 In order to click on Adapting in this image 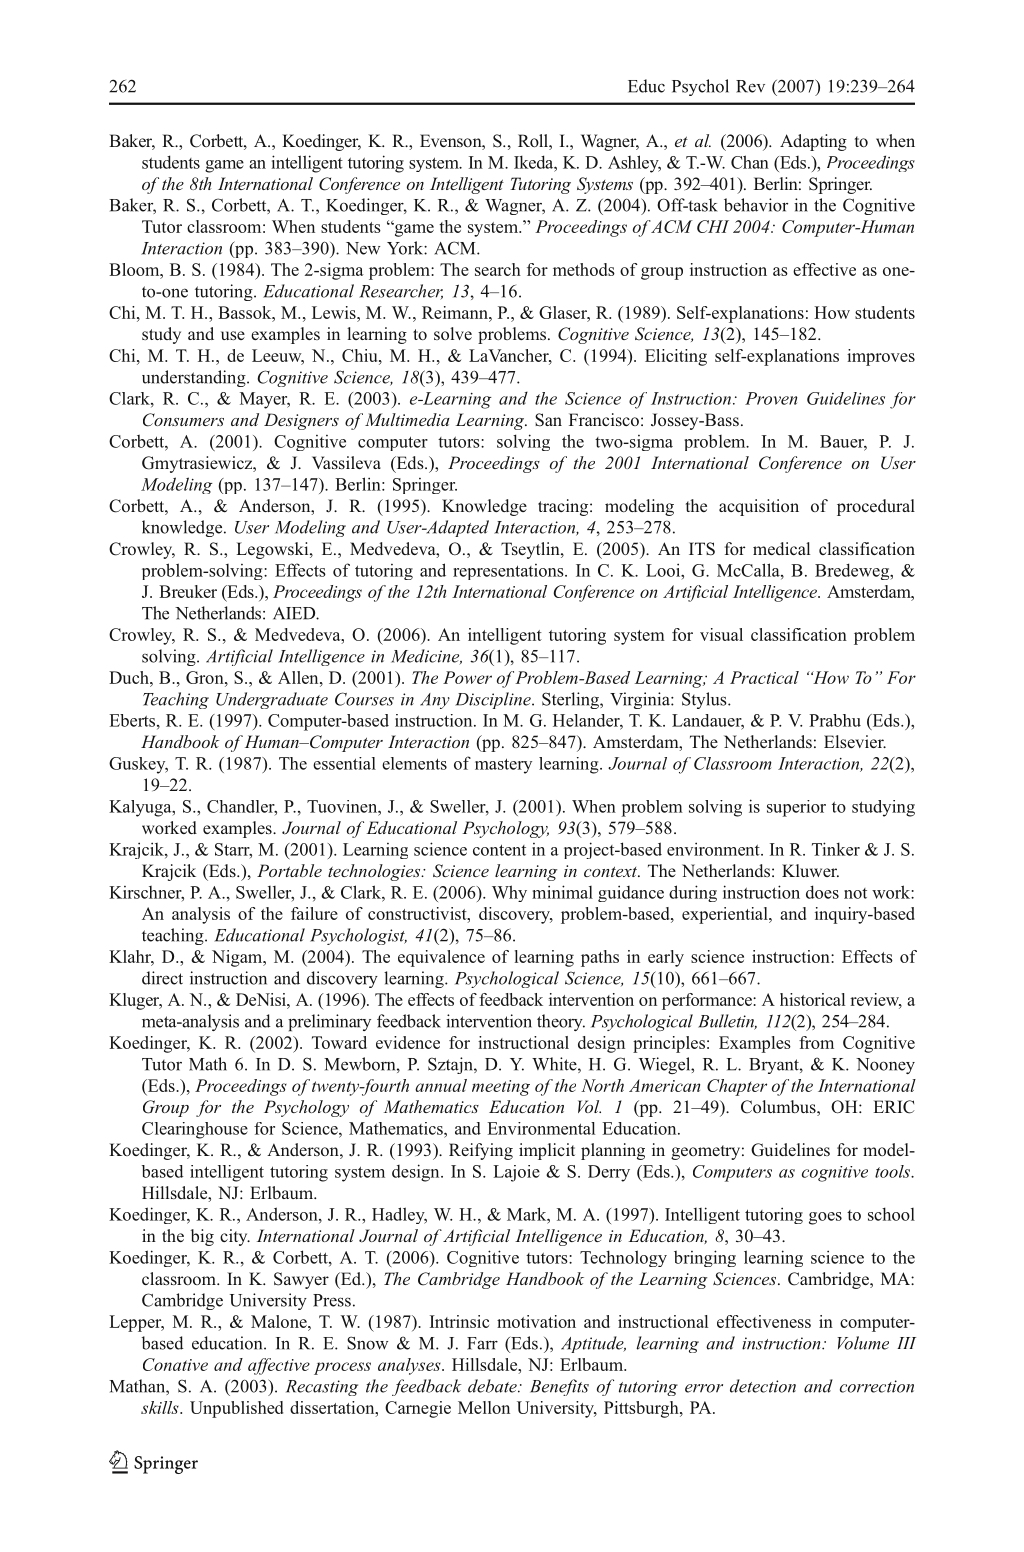, I will do `click(813, 142)`.
